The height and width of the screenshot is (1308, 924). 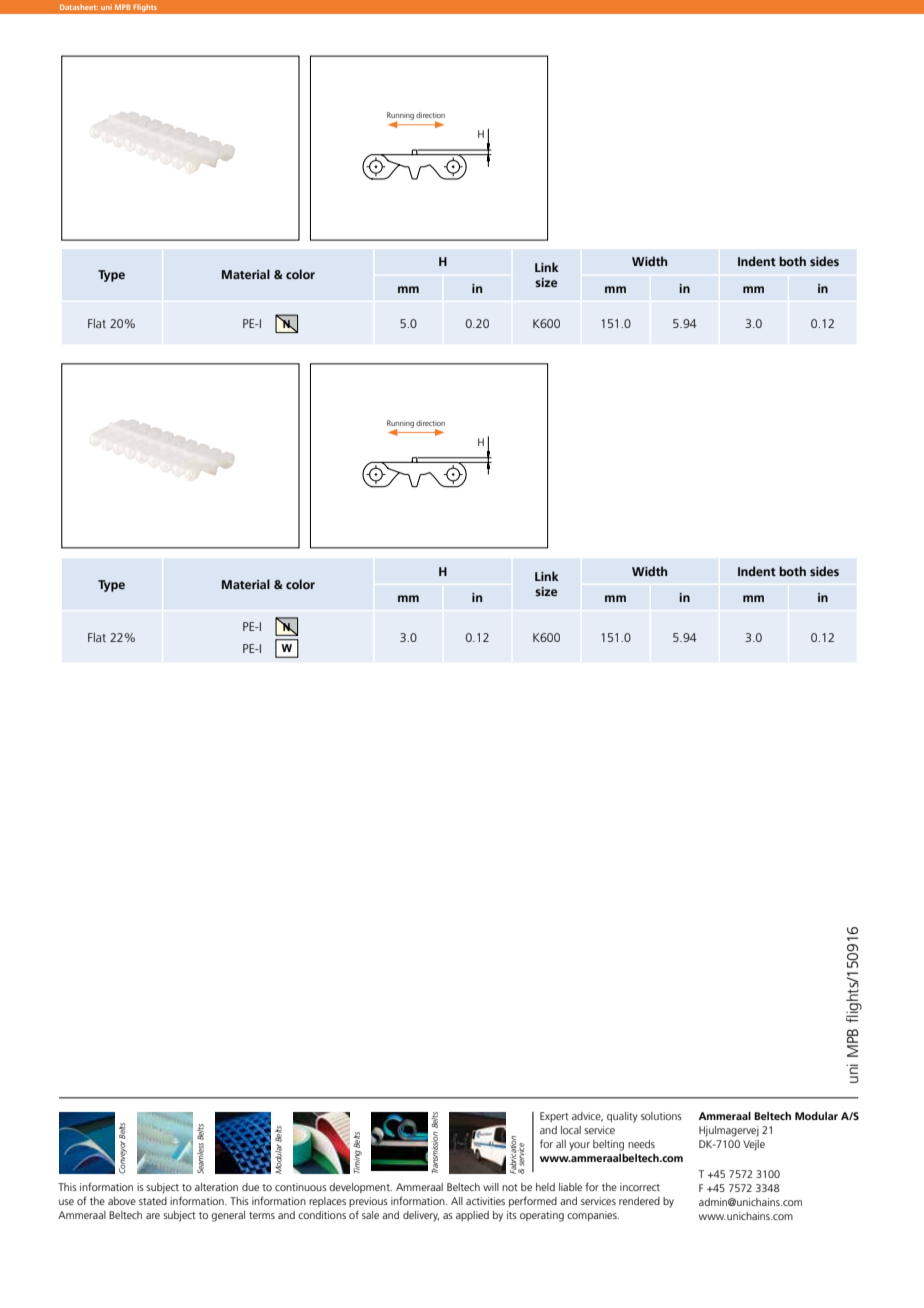 I want to click on local, so click(x=571, y=1130).
